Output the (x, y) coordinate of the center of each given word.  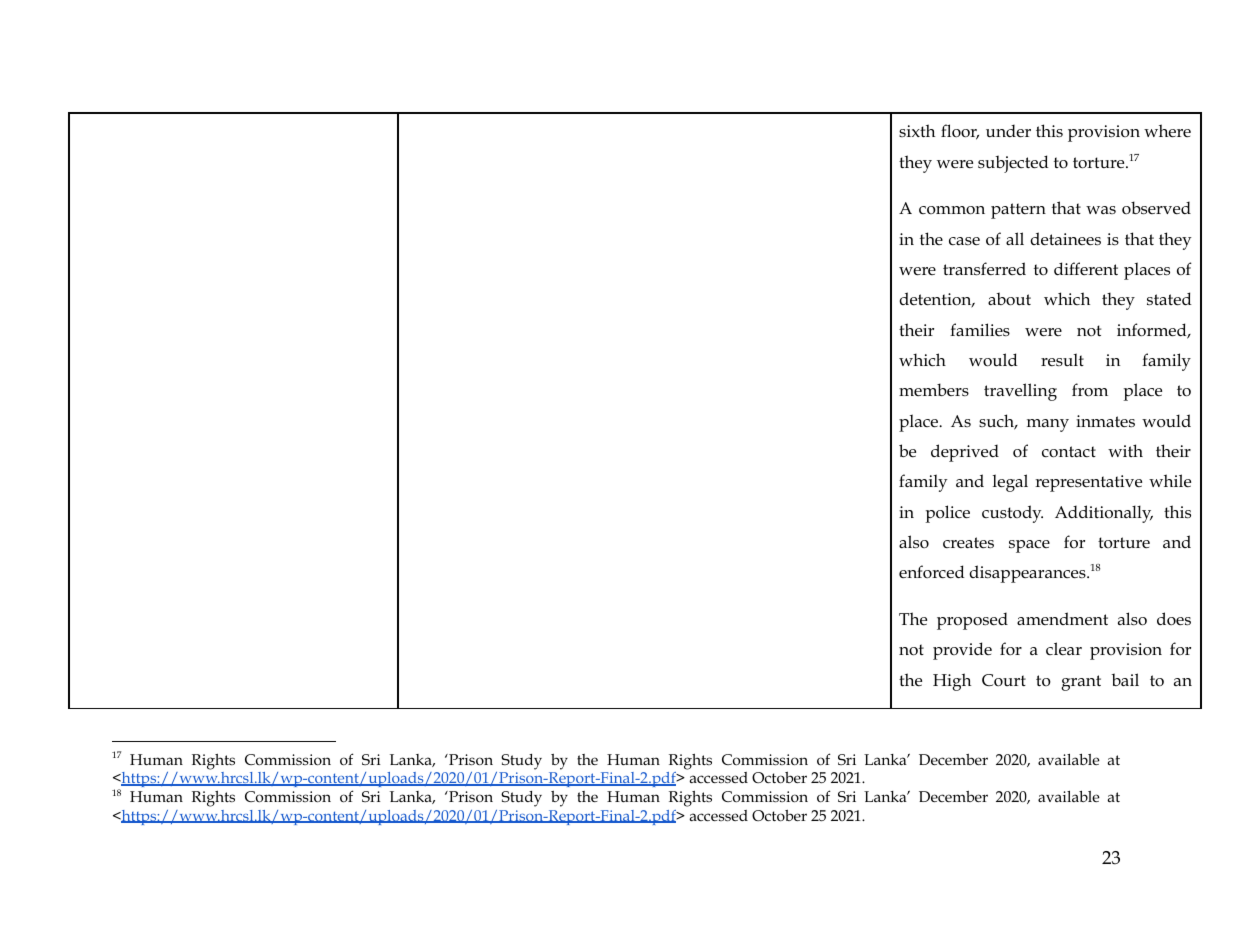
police (948, 514)
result (1062, 360)
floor (960, 132)
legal (1010, 483)
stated (1169, 299)
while (1170, 481)
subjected (1013, 164)
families (980, 329)
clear (1064, 649)
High (952, 682)
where (1167, 131)
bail (1125, 679)
